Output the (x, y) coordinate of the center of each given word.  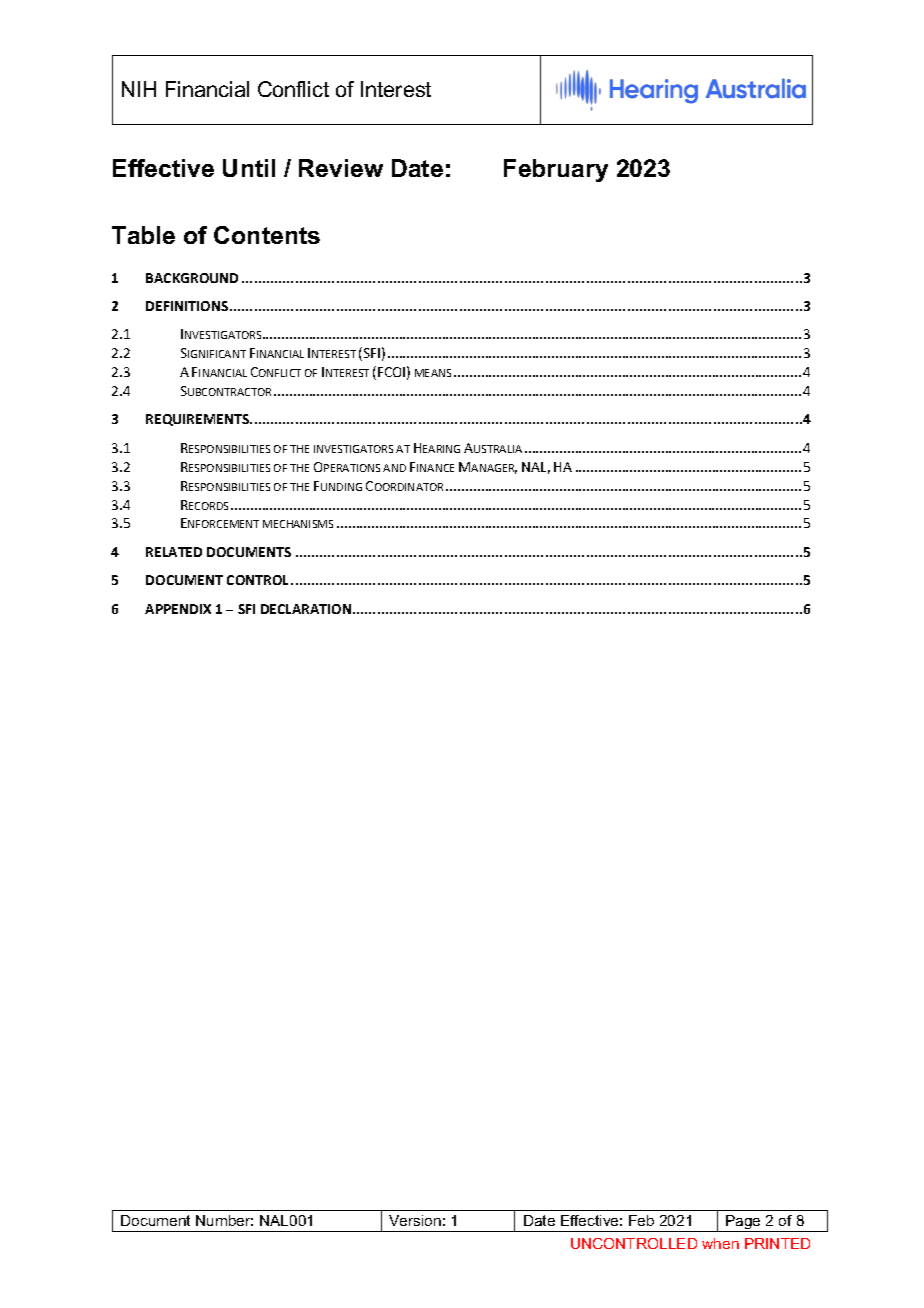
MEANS (433, 373)
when (720, 1243)
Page (743, 1223)
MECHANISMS (298, 524)
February (556, 170)
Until (249, 168)
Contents (267, 235)
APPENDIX (178, 609)
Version (415, 1220)
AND (394, 468)
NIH (139, 89)
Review (341, 168)
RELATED (174, 552)
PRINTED (777, 1243)
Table (143, 235)
